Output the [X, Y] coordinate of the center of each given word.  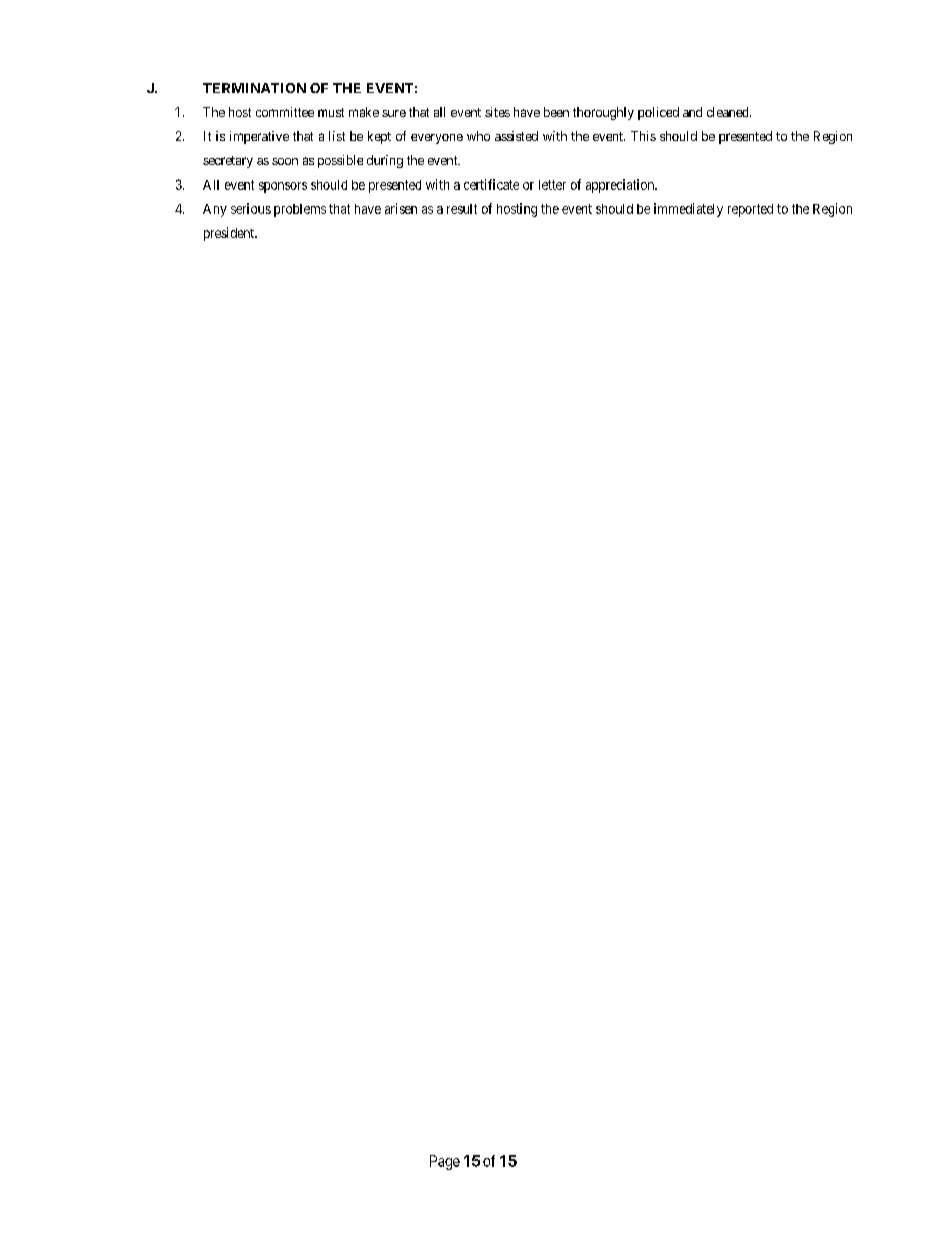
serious [251, 208]
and [692, 112]
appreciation [621, 186]
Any [215, 210]
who [478, 136]
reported [750, 210]
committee [285, 112]
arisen [401, 208]
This [643, 136]
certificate [491, 184]
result [462, 209]
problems [300, 210]
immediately [688, 210]
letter [552, 185]
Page [445, 1162]
